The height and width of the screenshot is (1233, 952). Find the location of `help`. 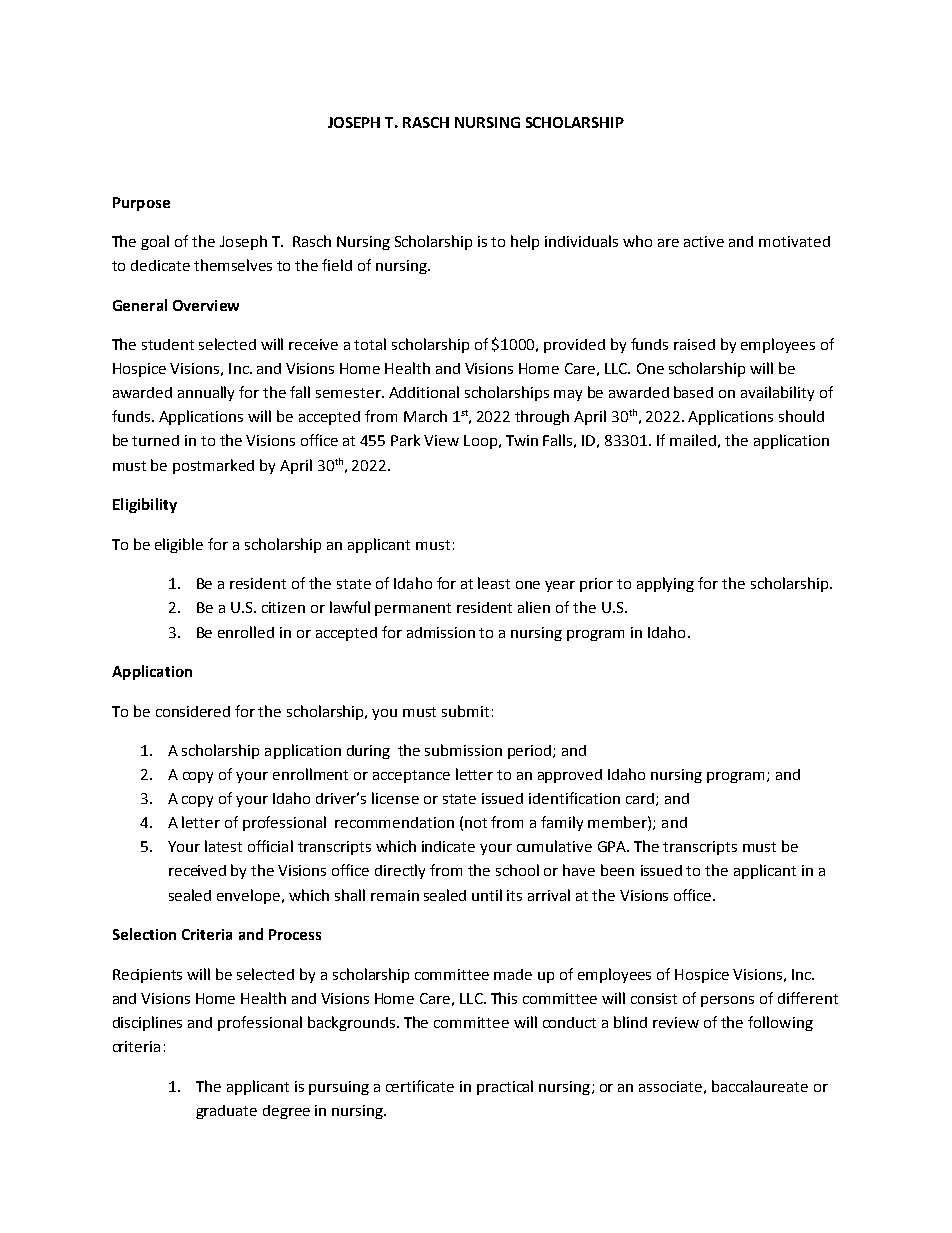

help is located at coordinates (525, 242).
